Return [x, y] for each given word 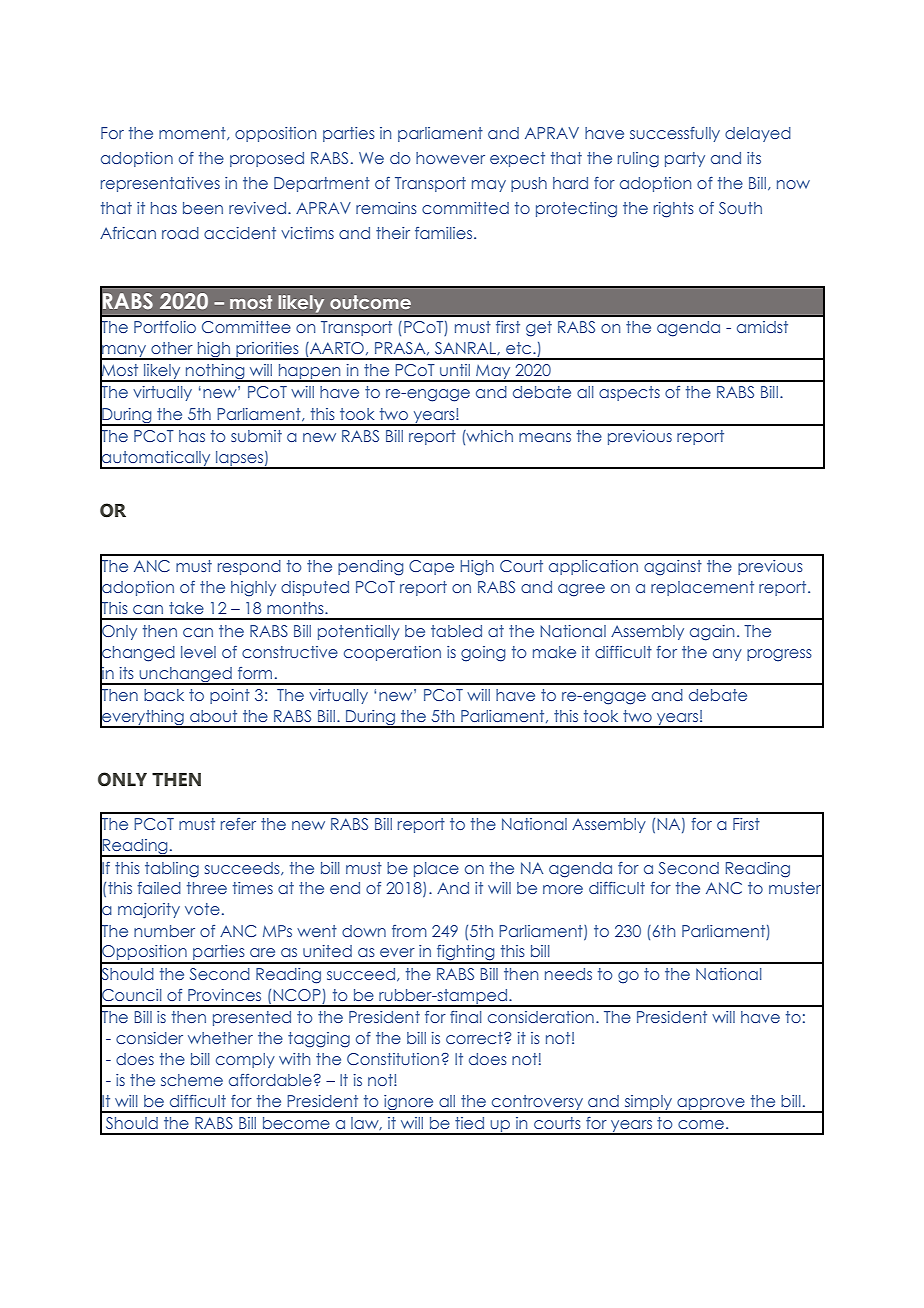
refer [238, 824]
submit [256, 436]
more [563, 889]
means [545, 437]
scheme [192, 1080]
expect [517, 159]
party [685, 159]
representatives [160, 184]
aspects [629, 393]
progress [779, 655]
